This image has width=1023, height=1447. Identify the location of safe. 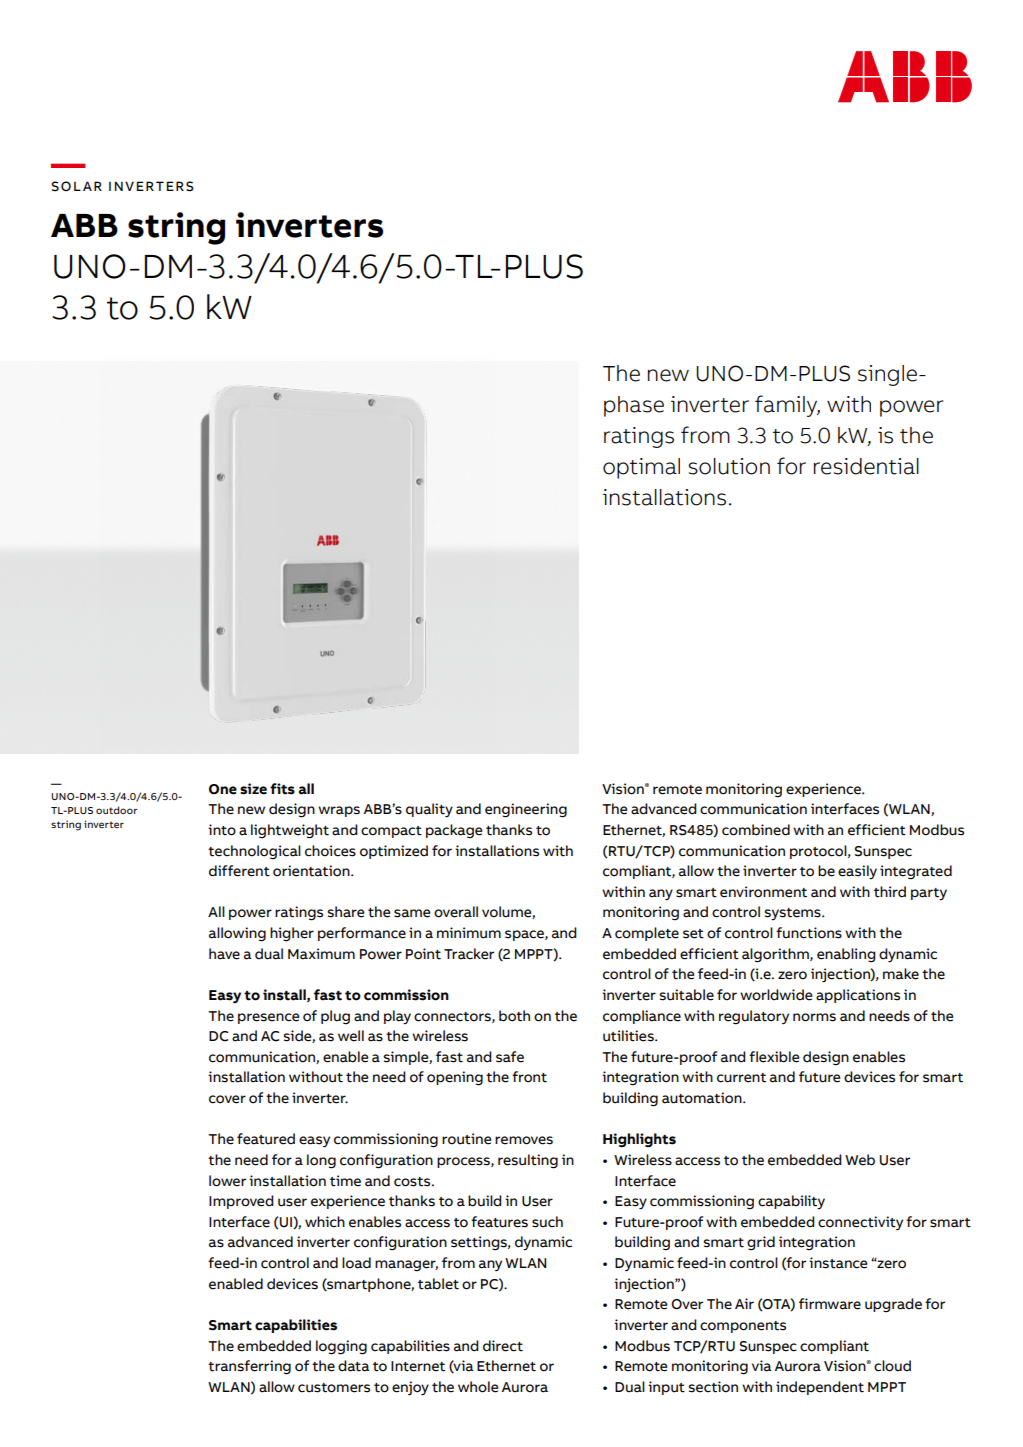
(510, 1057).
